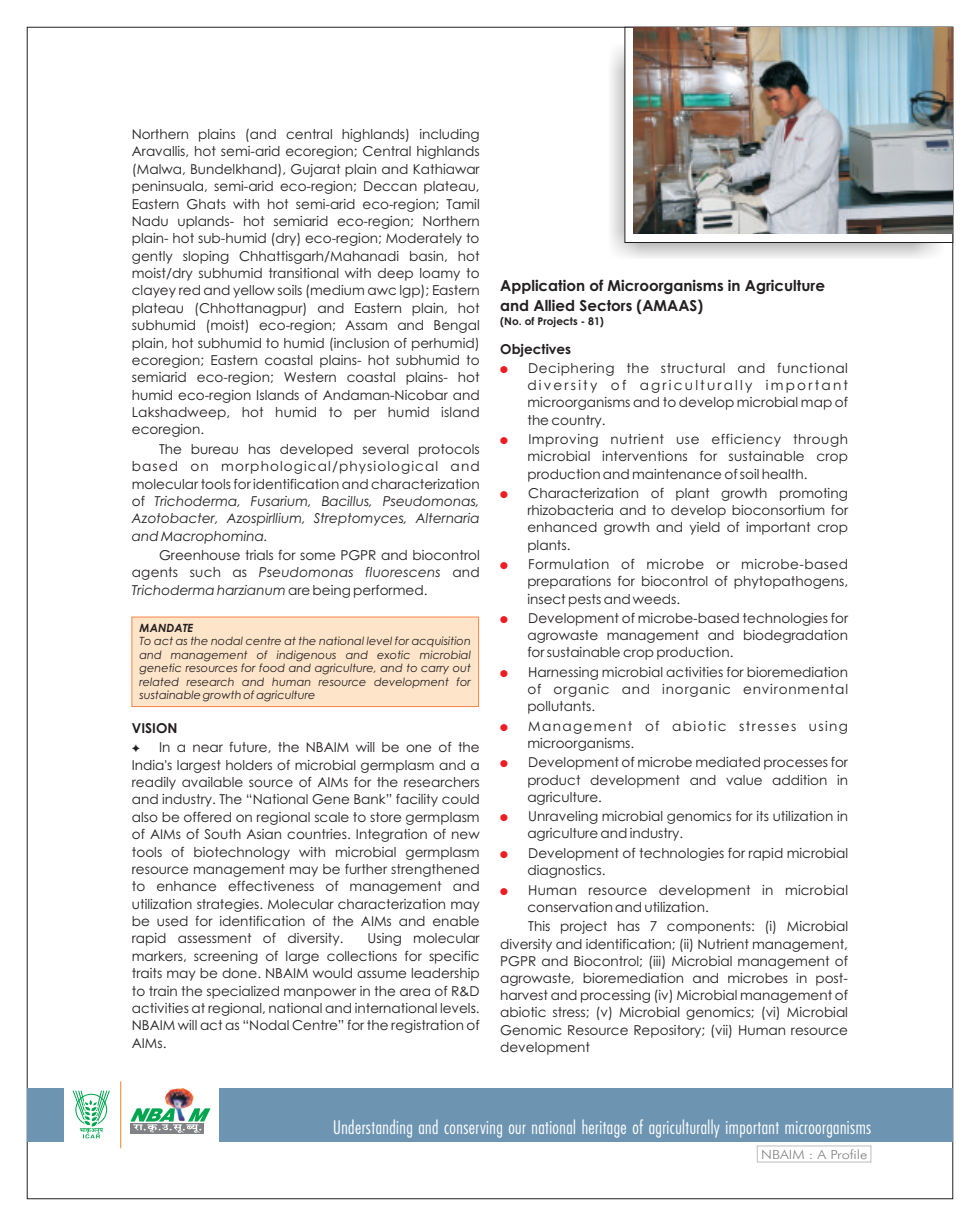  What do you see at coordinates (782, 474) in the screenshot?
I see `health` at bounding box center [782, 474].
